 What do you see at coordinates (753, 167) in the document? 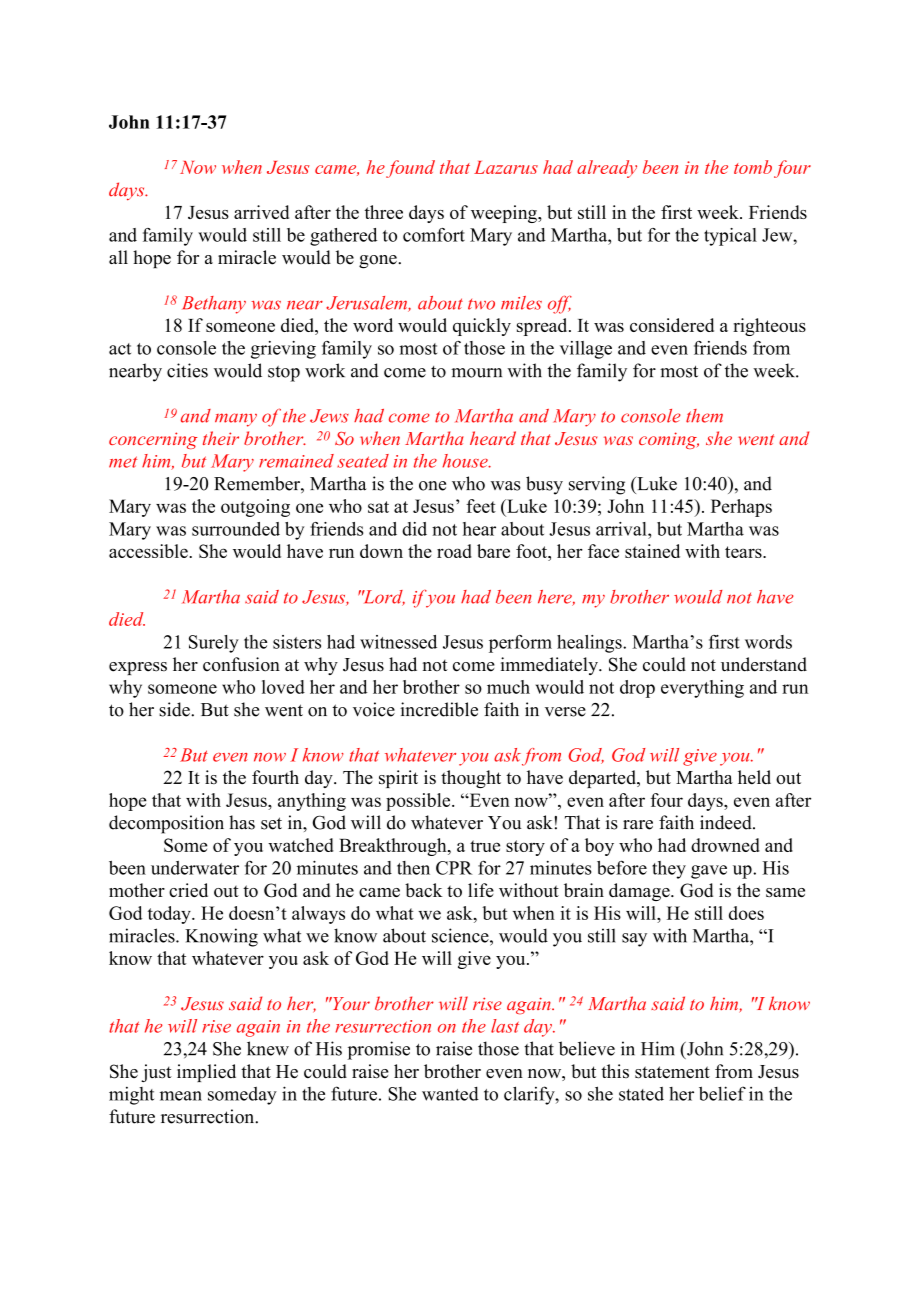
I see `tomb` at bounding box center [753, 167].
